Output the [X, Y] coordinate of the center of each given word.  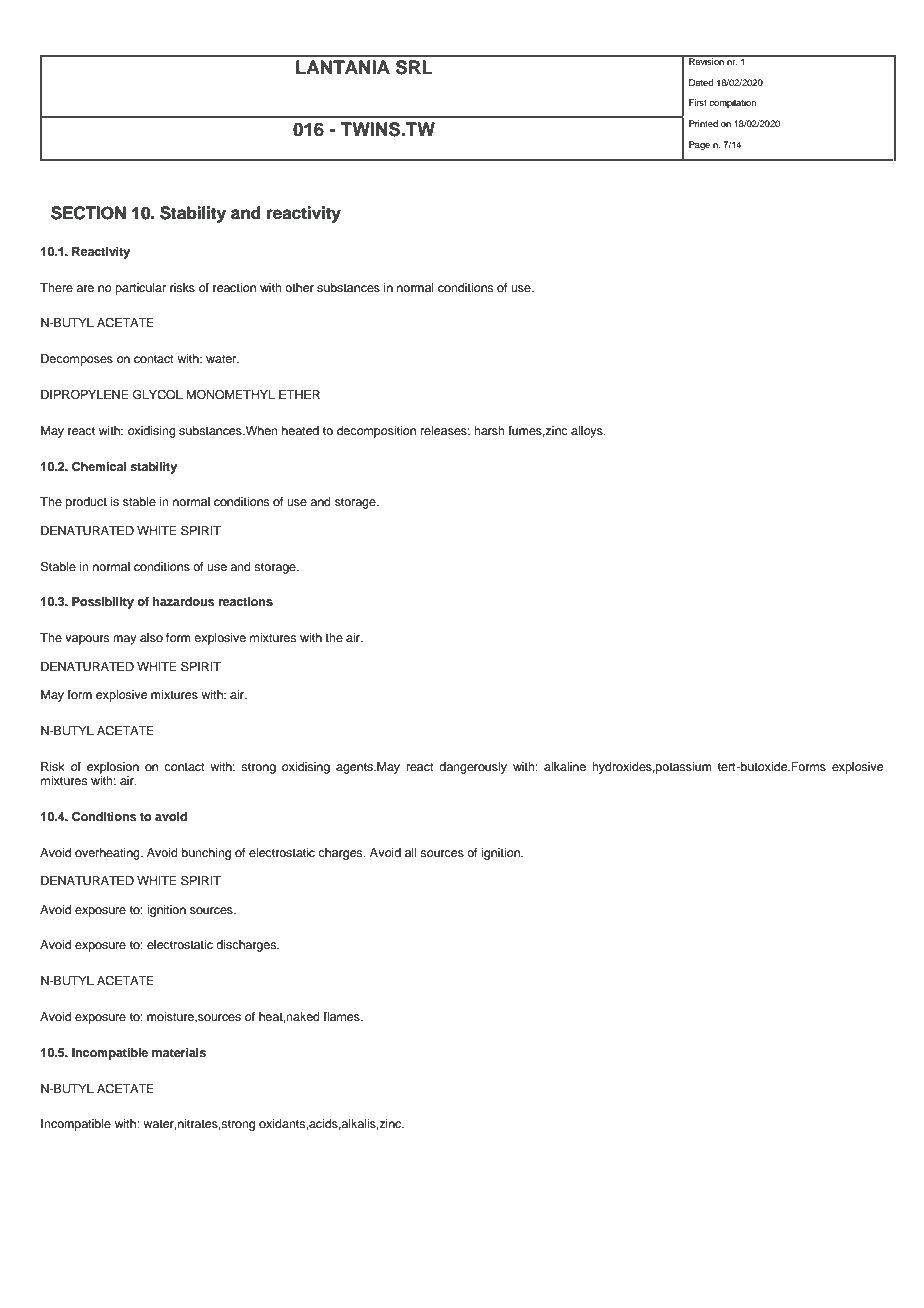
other [299, 287]
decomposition [376, 432]
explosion [113, 768]
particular [140, 289]
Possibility [103, 603]
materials [179, 1052]
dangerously [473, 768]
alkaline [565, 766]
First [698, 102]
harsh [489, 430]
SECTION [88, 213]
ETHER [299, 394]
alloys [588, 432]
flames [342, 1016]
